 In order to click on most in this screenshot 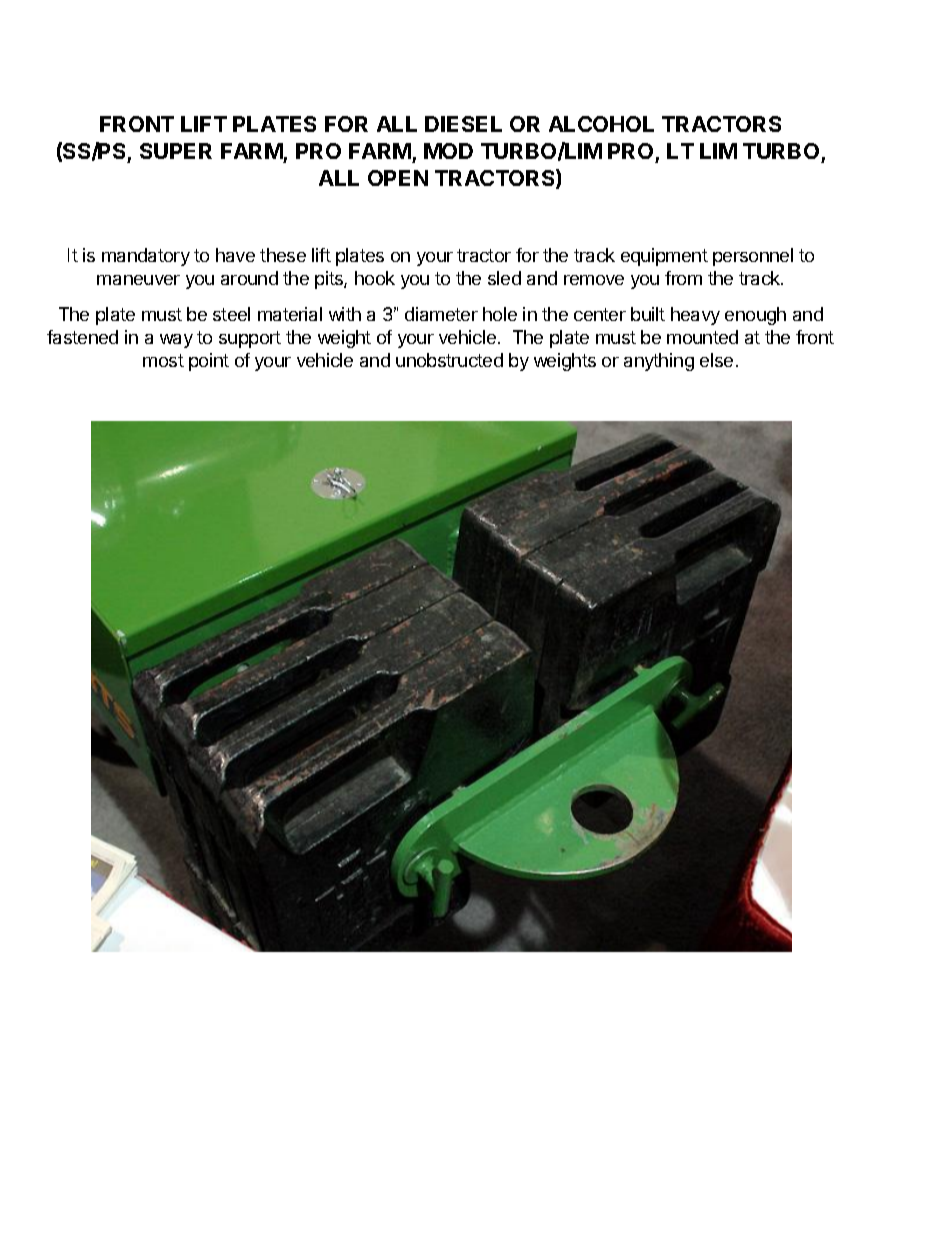, I will do `click(163, 360)`.
